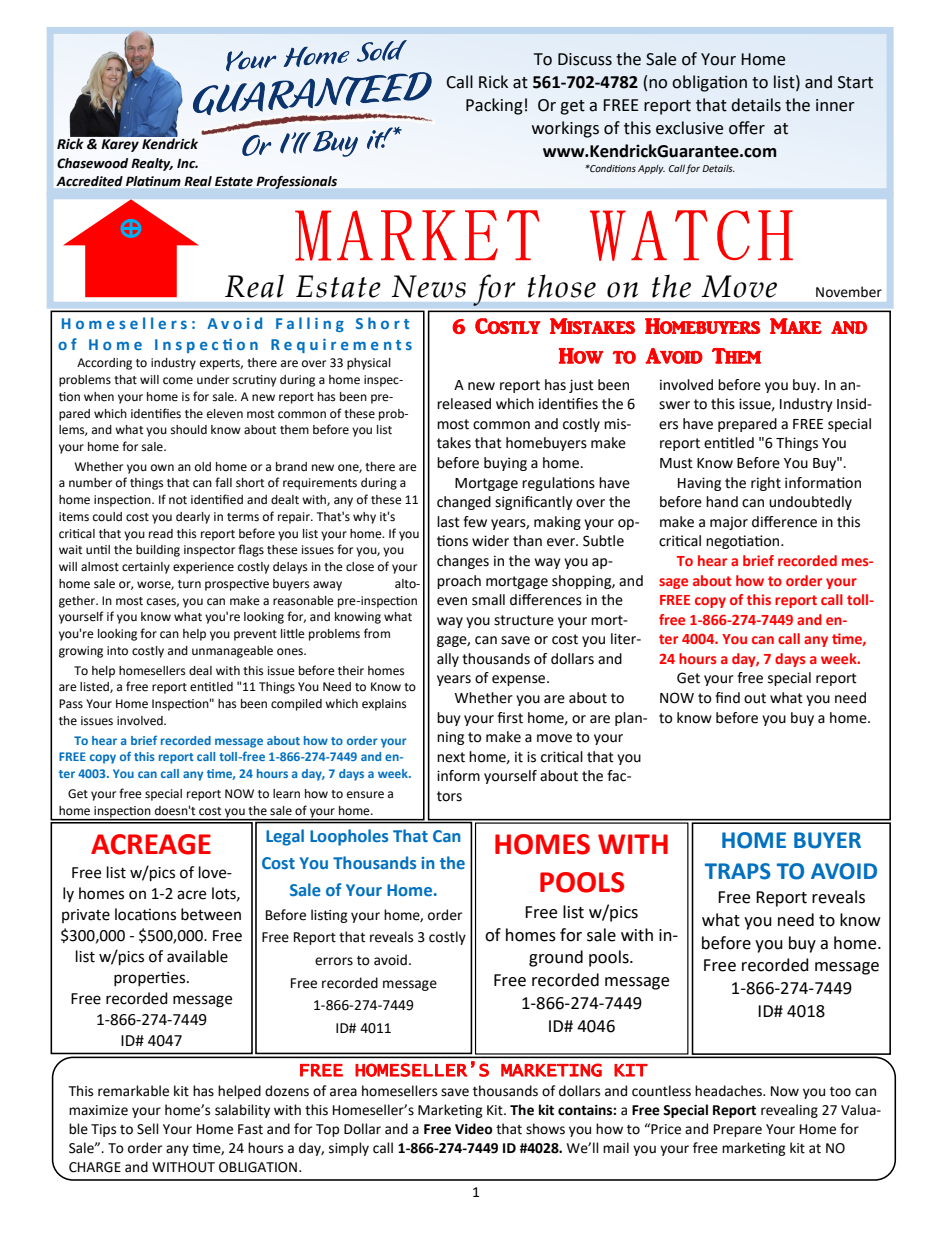  Describe the element at coordinates (494, 106) in the document. I see `Packing` at that location.
